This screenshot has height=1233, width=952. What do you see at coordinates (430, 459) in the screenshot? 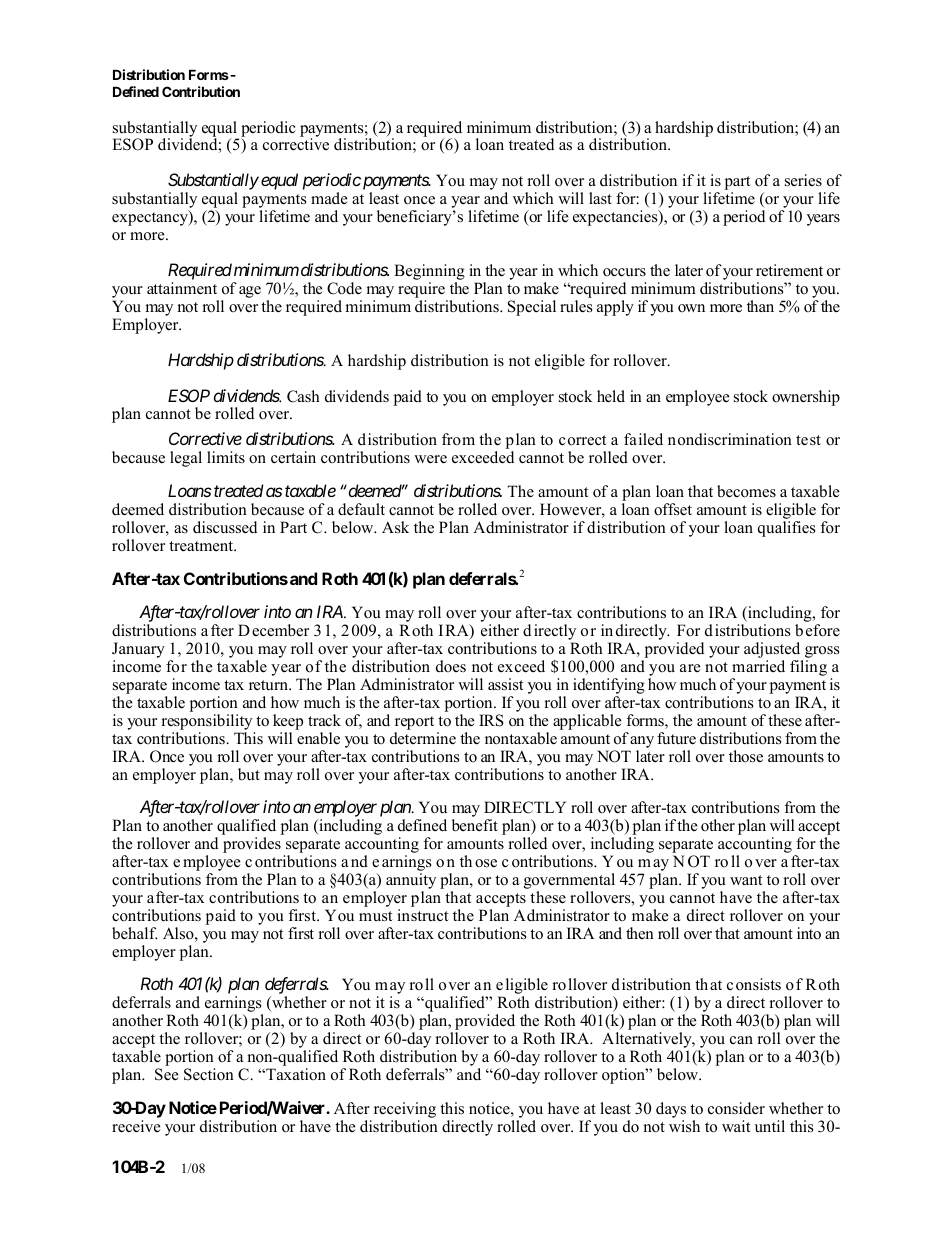
I see `were` at bounding box center [430, 459].
